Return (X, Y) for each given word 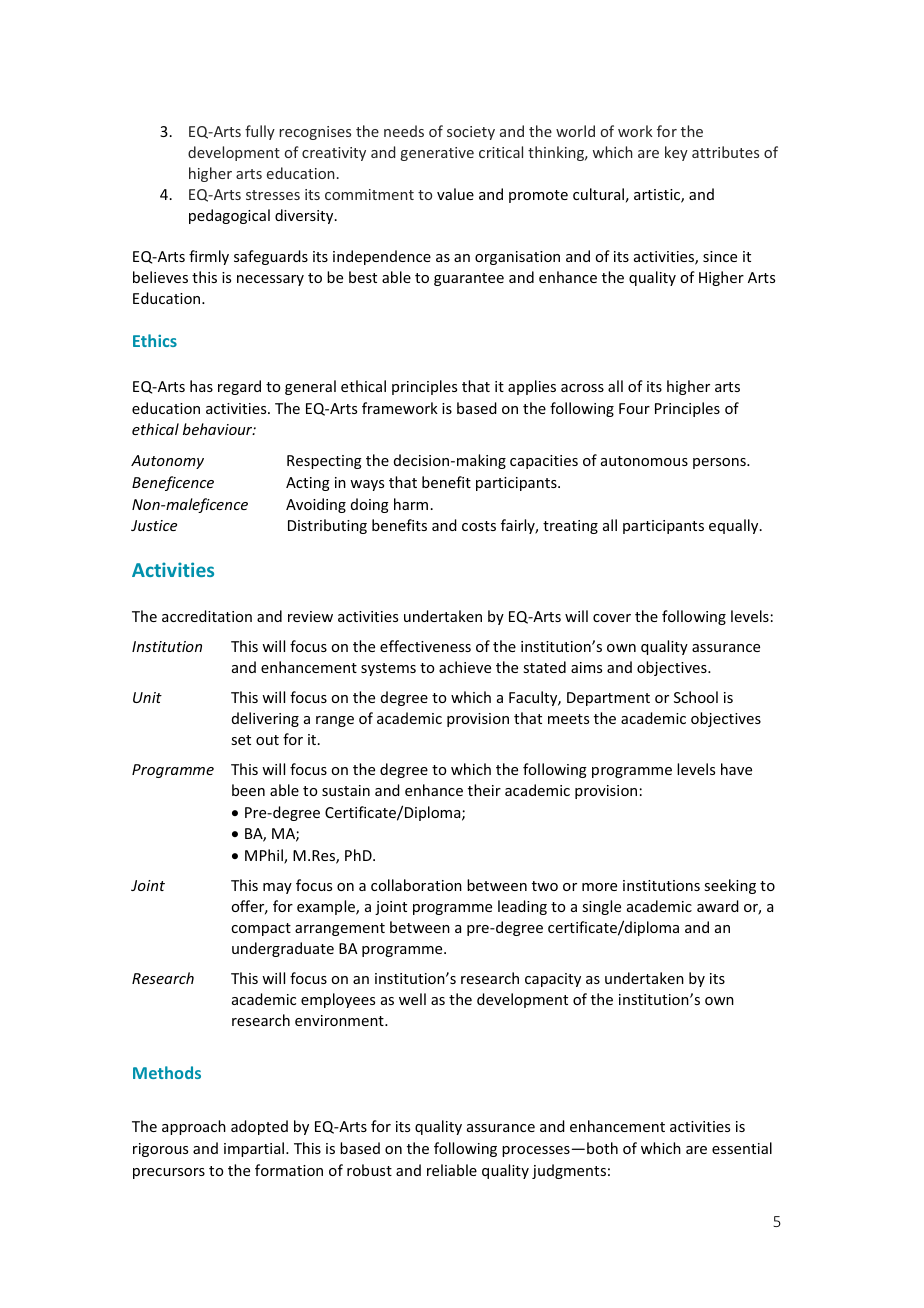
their (484, 790)
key (676, 153)
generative (437, 154)
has (201, 386)
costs (479, 526)
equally (735, 526)
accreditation (207, 616)
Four (634, 408)
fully (260, 132)
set (241, 740)
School (696, 697)
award (718, 906)
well (412, 999)
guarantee (469, 279)
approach (194, 1127)
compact (261, 929)
